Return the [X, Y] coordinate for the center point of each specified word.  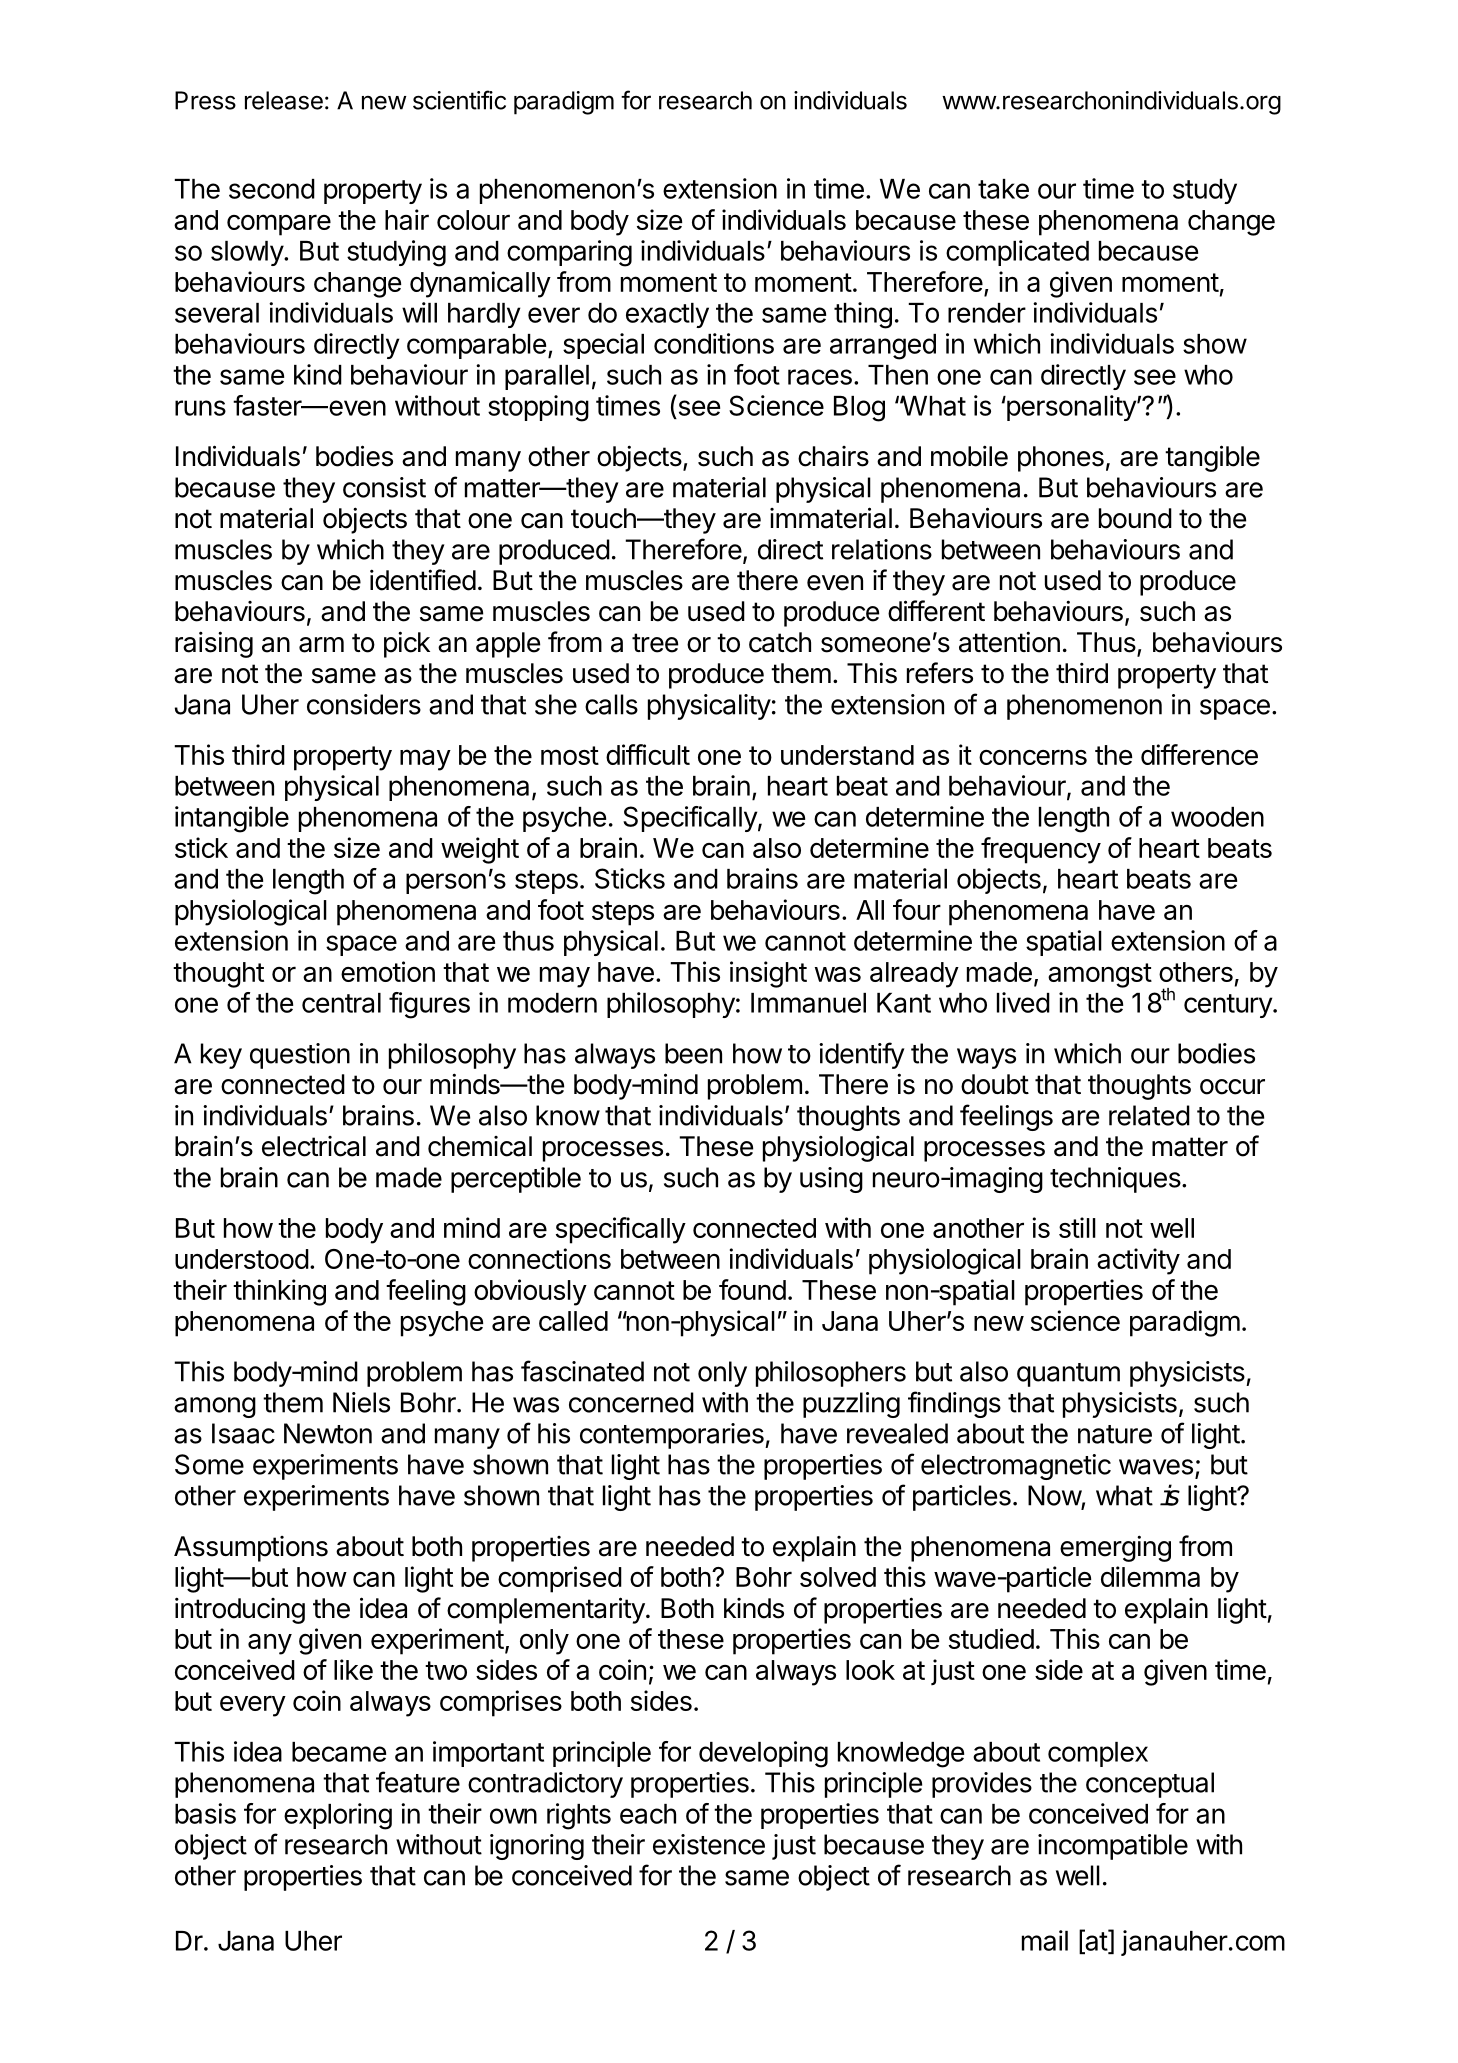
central [341, 1003]
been [693, 1053]
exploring [338, 1816]
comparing [569, 253]
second [272, 189]
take [1003, 189]
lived [1023, 1002]
